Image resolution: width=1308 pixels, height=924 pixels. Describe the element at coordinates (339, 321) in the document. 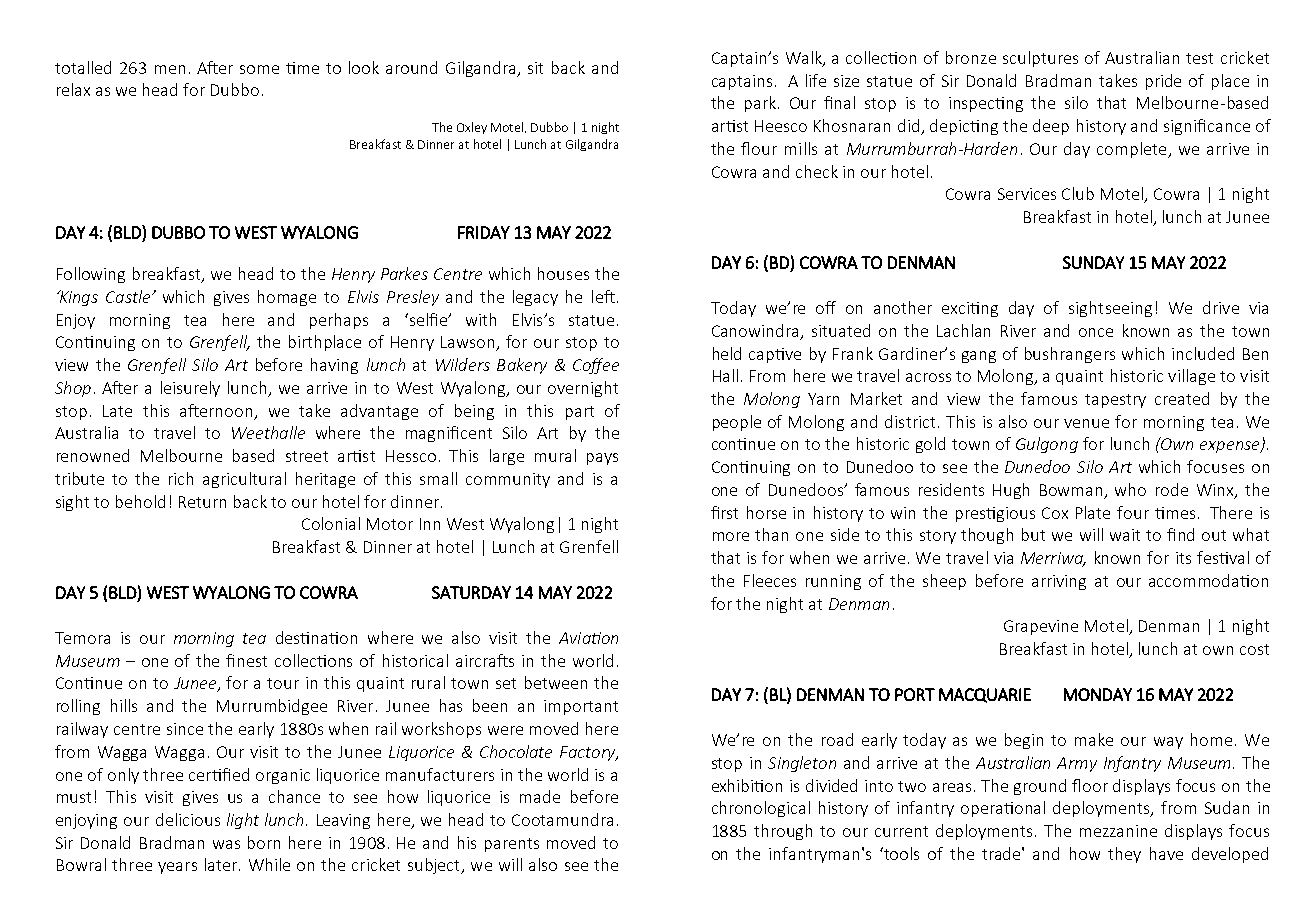

I see `perhaps` at that location.
